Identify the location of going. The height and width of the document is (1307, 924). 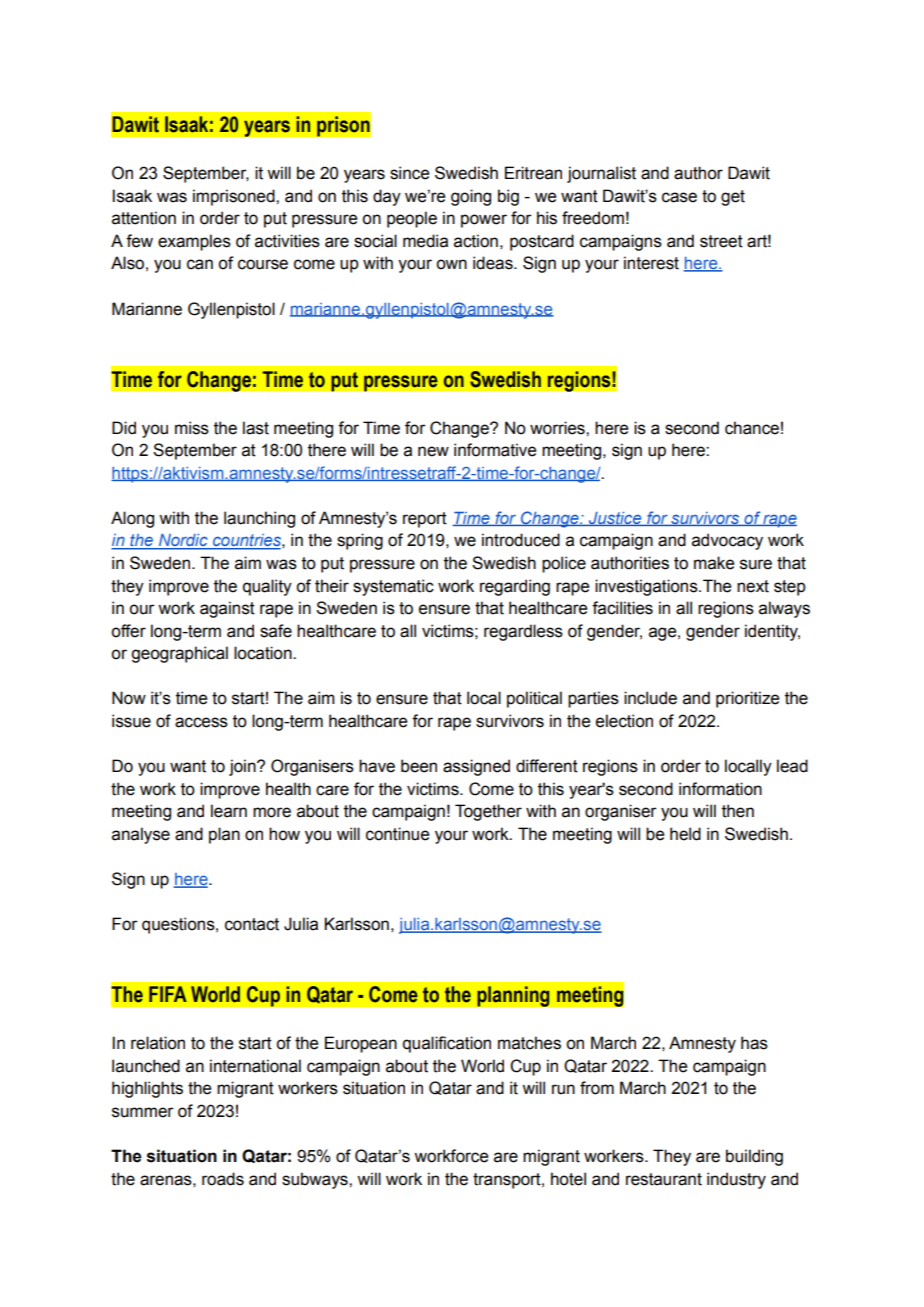
(471, 197).
